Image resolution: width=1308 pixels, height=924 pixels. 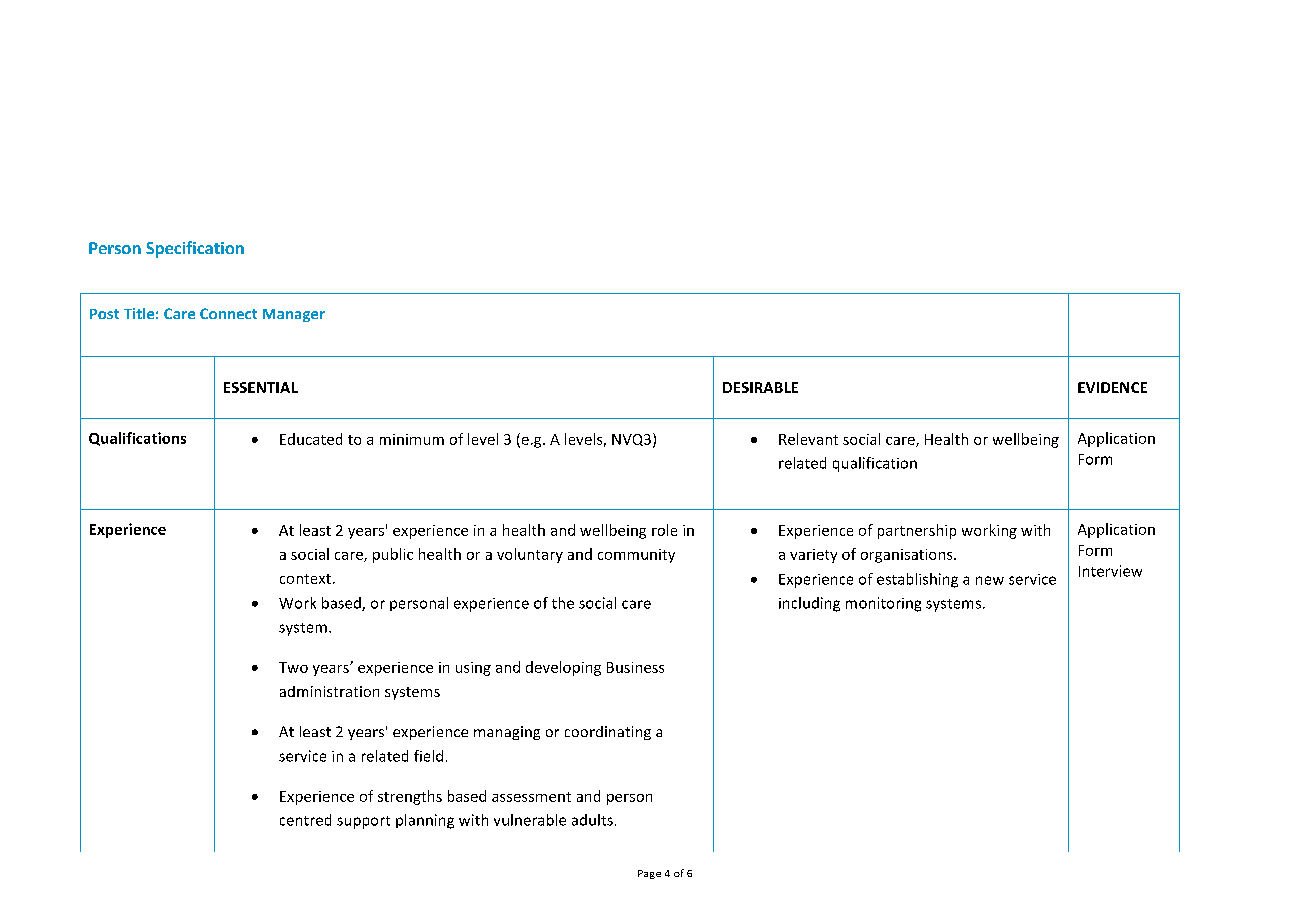 I want to click on Page, so click(x=649, y=874).
